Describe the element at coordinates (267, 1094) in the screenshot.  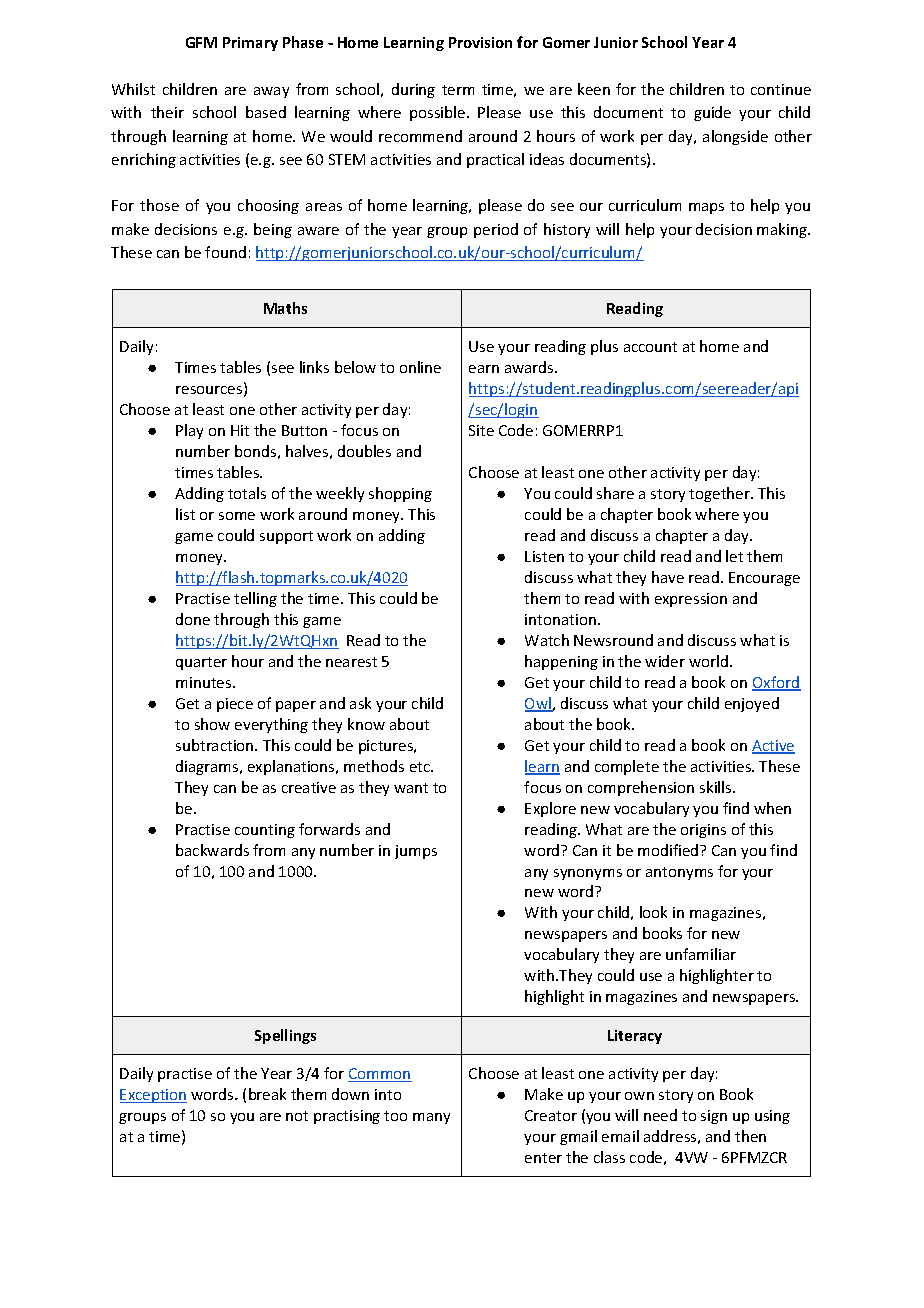
I see `break` at that location.
